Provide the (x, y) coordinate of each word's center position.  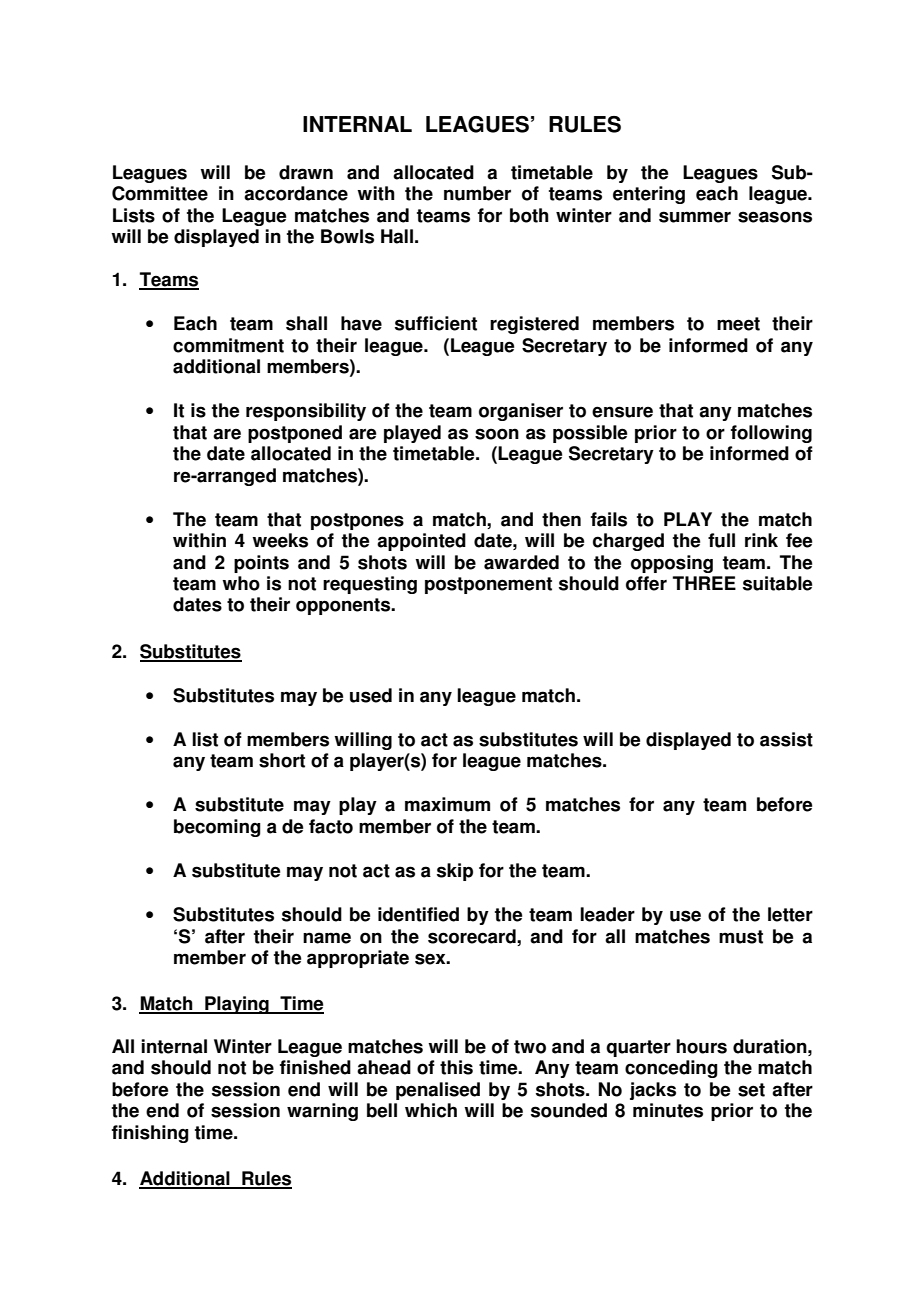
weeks (280, 540)
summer (695, 217)
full (721, 540)
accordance (296, 193)
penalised (438, 1091)
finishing (150, 1134)
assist (786, 739)
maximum (447, 804)
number (477, 193)
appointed (421, 542)
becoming (217, 828)
